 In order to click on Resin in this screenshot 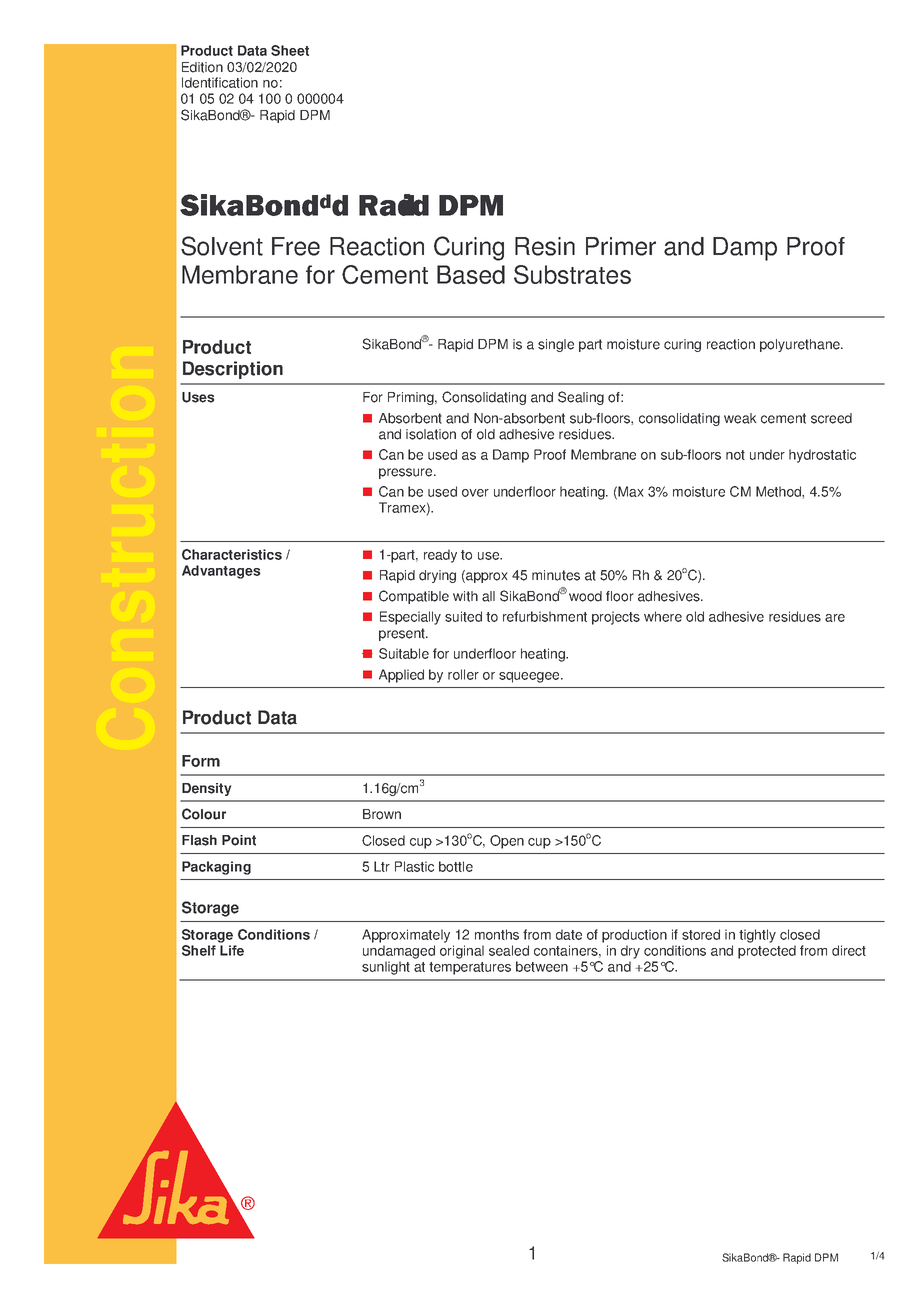, I will do `click(545, 246)`.
